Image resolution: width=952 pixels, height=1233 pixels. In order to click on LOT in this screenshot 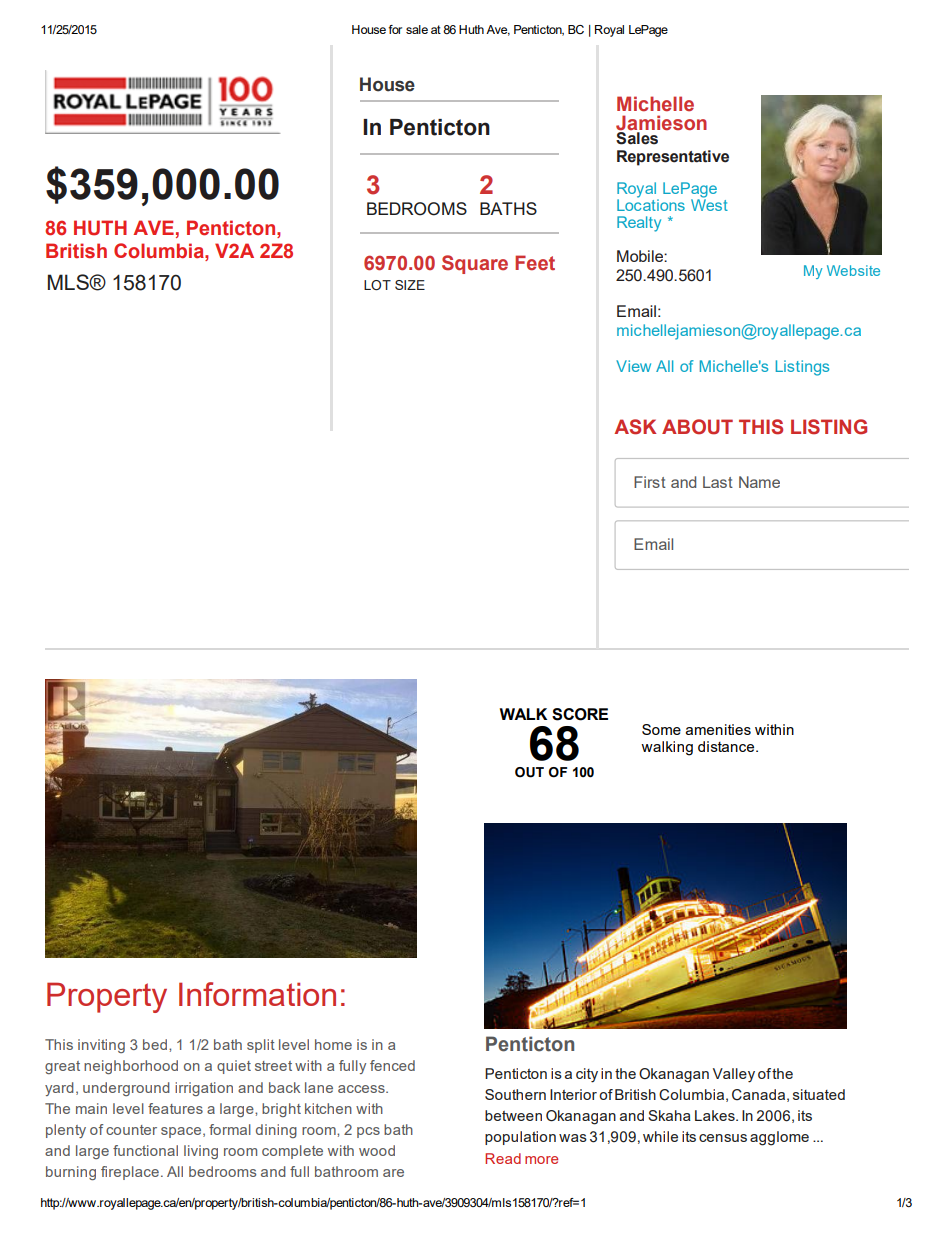, I will do `click(377, 285)`.
